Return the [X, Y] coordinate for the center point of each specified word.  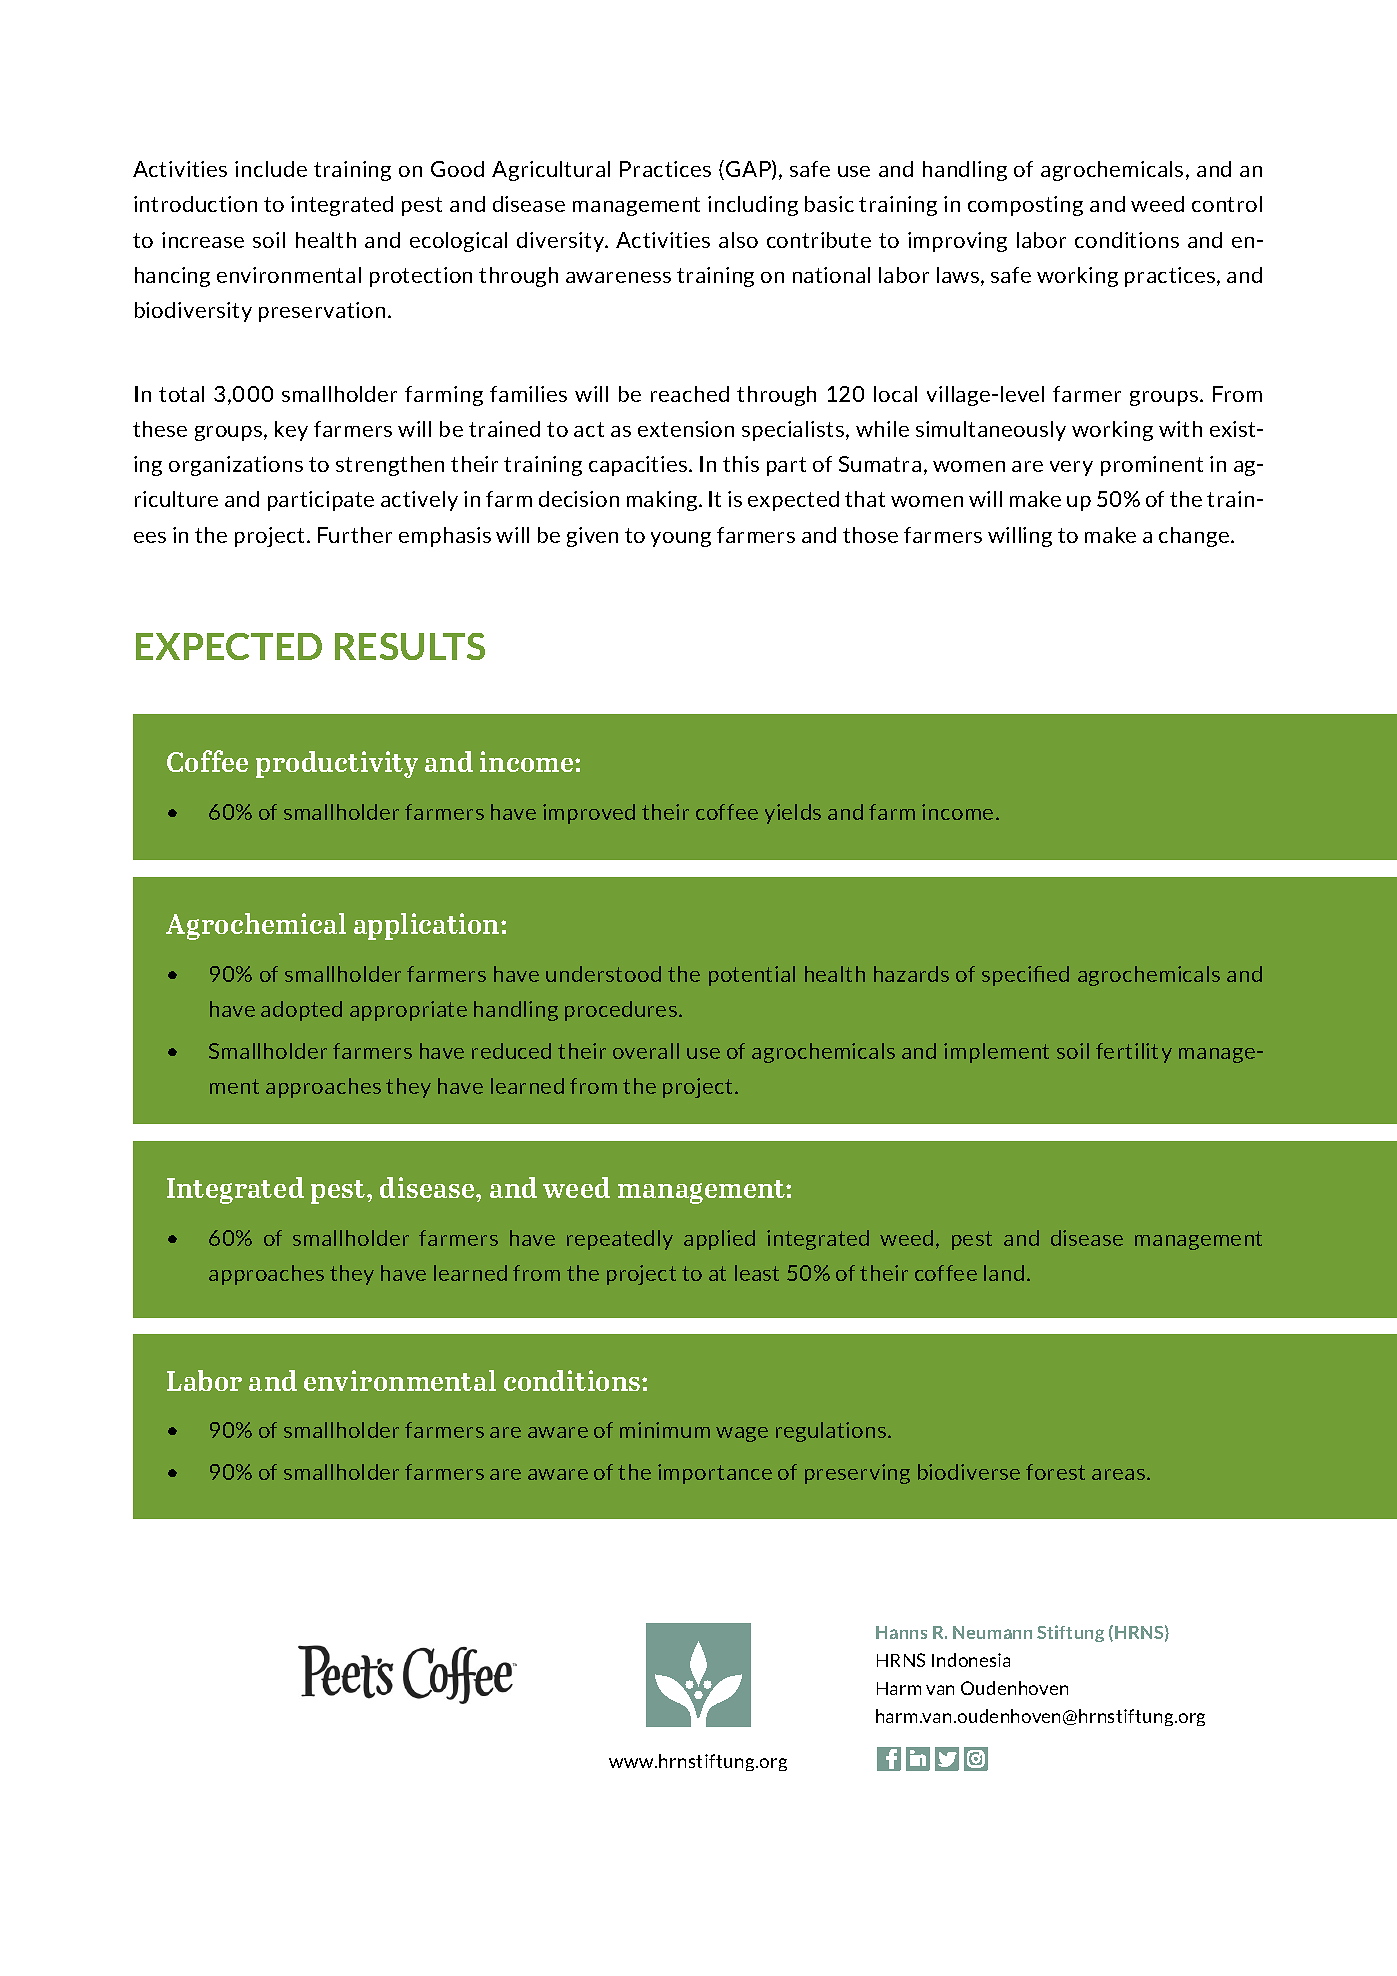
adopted [301, 1011]
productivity [337, 764]
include [271, 169]
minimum [665, 1430]
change [1194, 537]
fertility [1134, 1053]
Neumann [992, 1632]
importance [715, 1474]
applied [719, 1240]
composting [1025, 206]
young [681, 539]
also [738, 240]
